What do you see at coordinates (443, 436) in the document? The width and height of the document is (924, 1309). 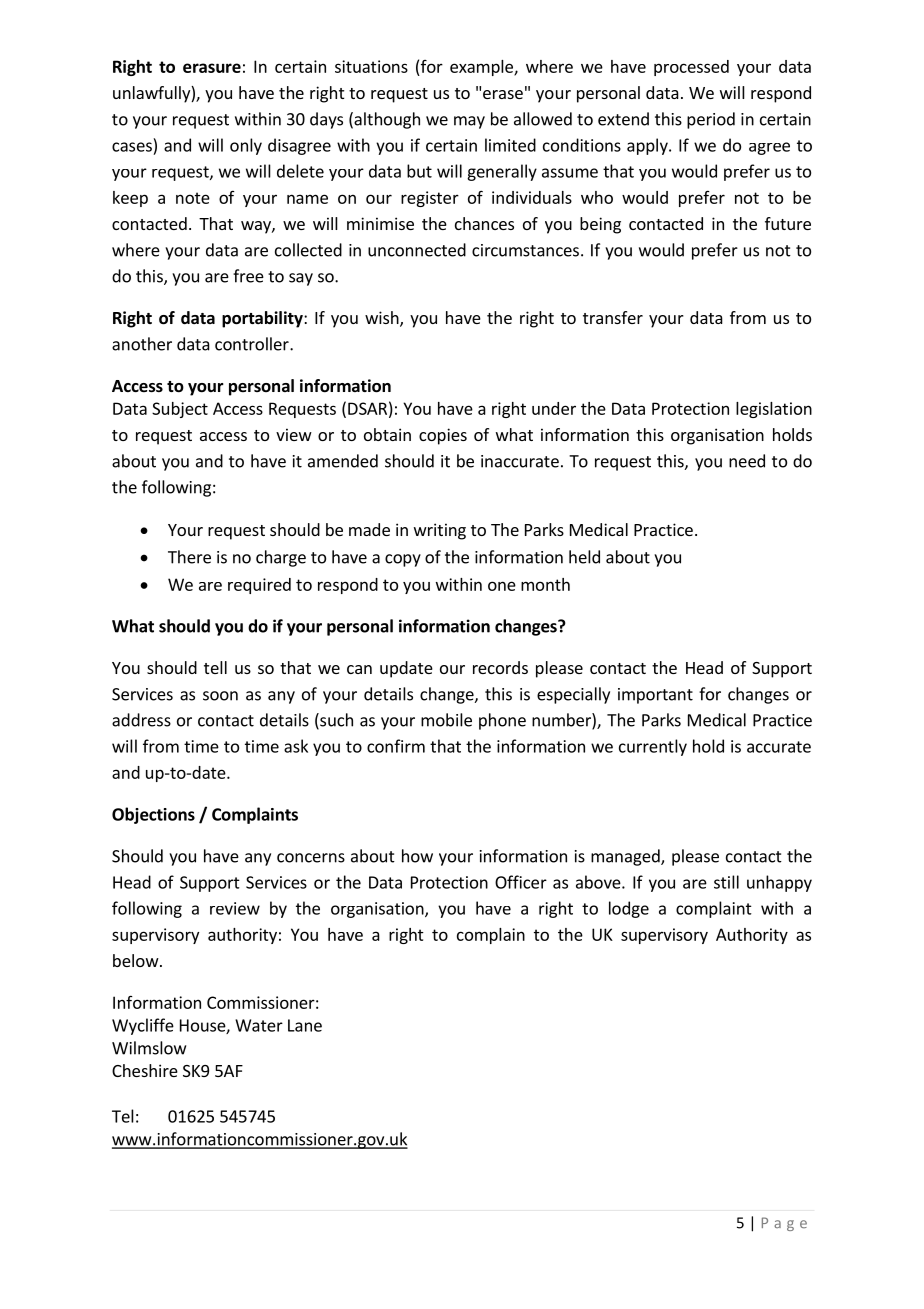 I see `copies` at bounding box center [443, 436].
